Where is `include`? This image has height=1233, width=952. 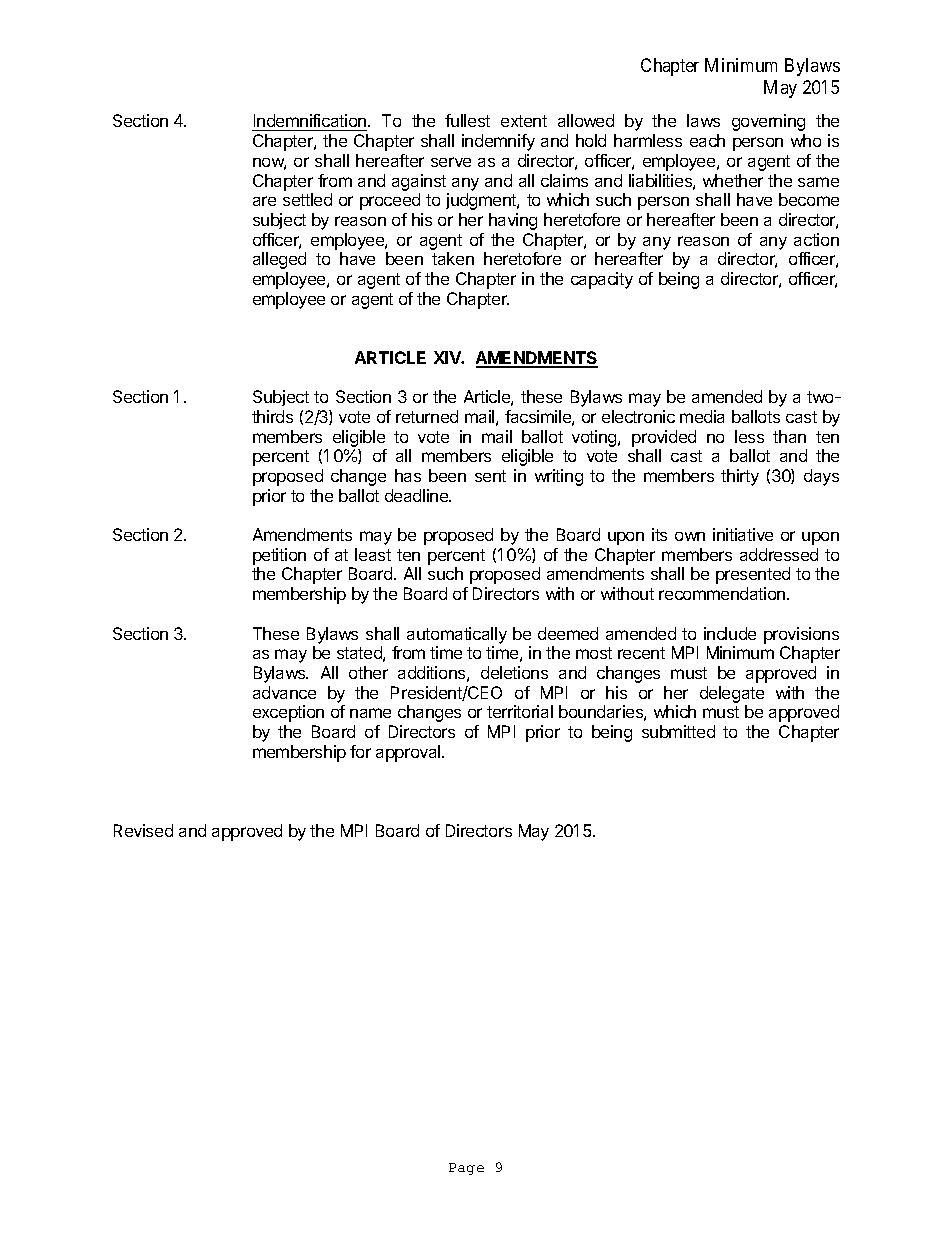
include is located at coordinates (730, 633).
